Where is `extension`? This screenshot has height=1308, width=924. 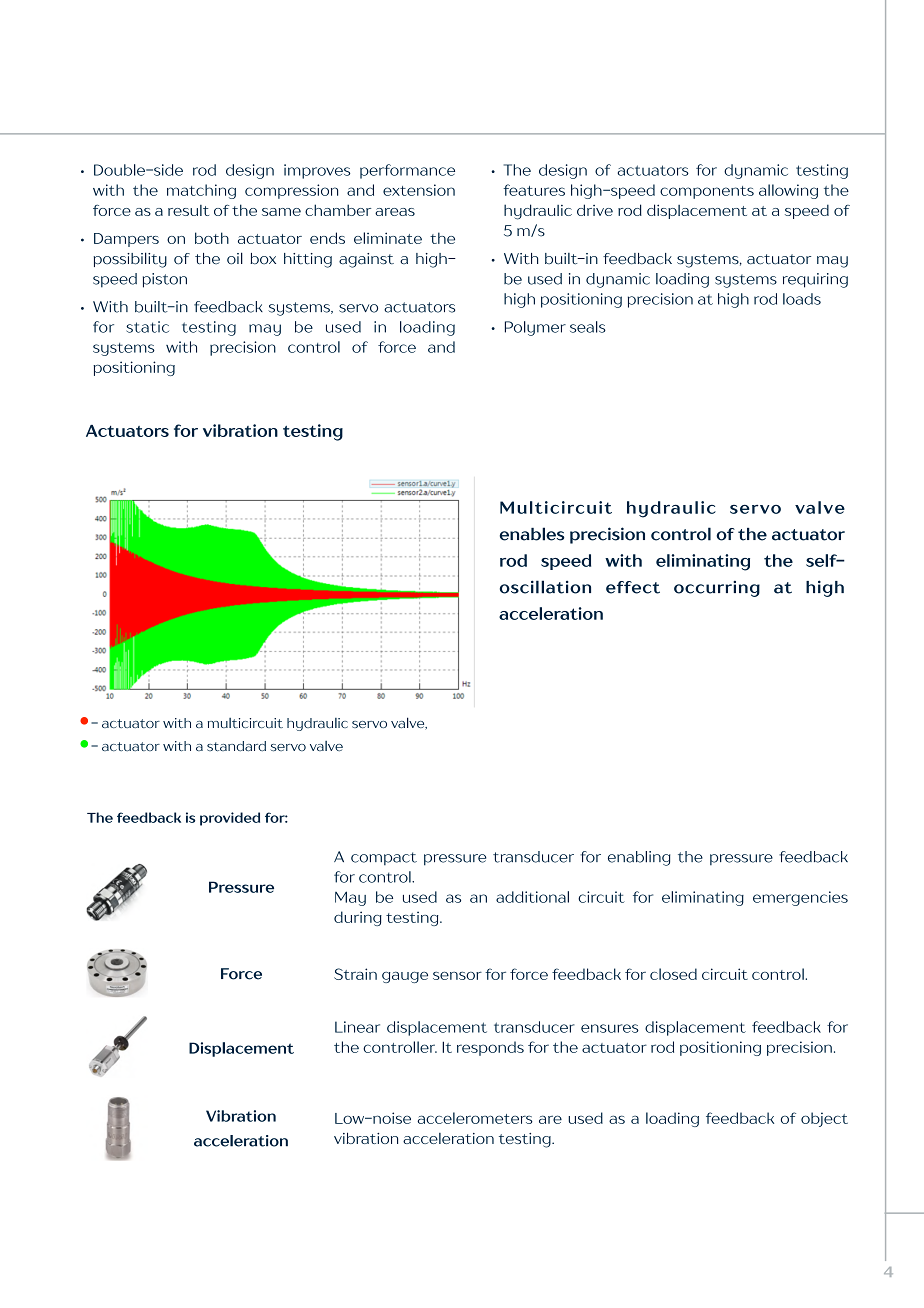
extension is located at coordinates (419, 190).
